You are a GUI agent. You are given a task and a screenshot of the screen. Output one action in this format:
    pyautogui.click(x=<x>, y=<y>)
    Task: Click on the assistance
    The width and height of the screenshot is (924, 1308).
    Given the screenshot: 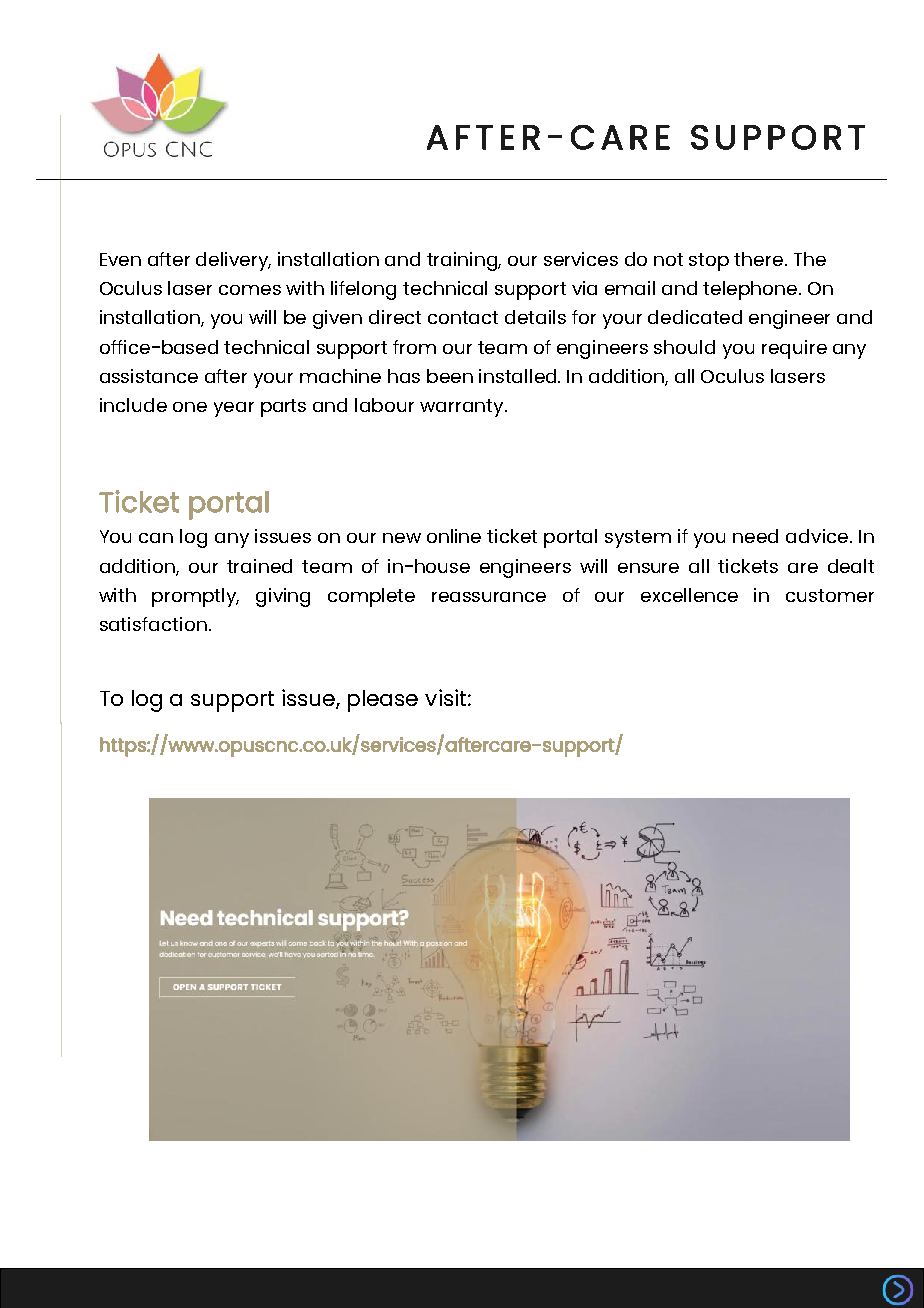 What is the action you would take?
    pyautogui.click(x=149, y=376)
